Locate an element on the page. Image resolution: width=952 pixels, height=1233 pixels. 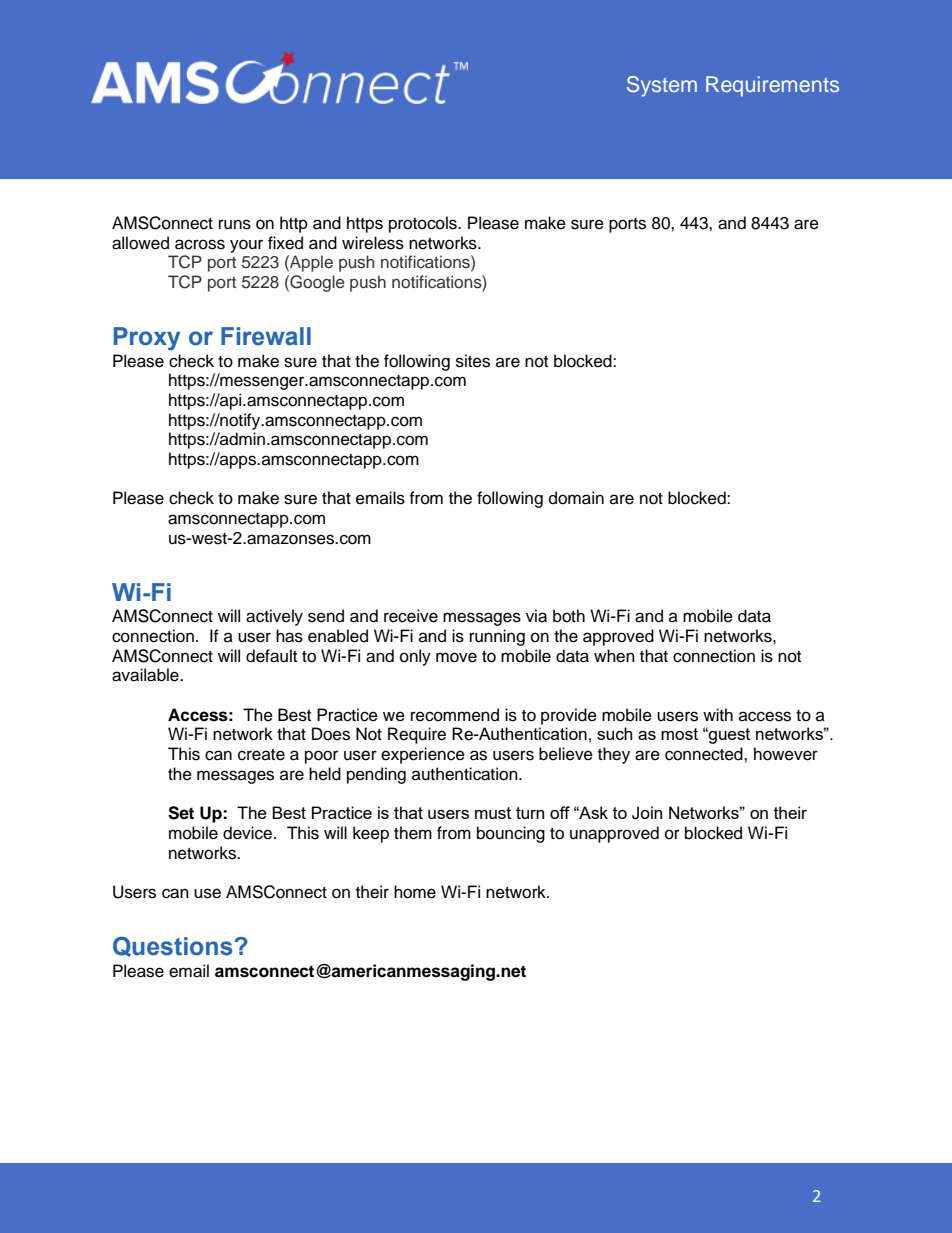
protocols is located at coordinates (424, 224).
